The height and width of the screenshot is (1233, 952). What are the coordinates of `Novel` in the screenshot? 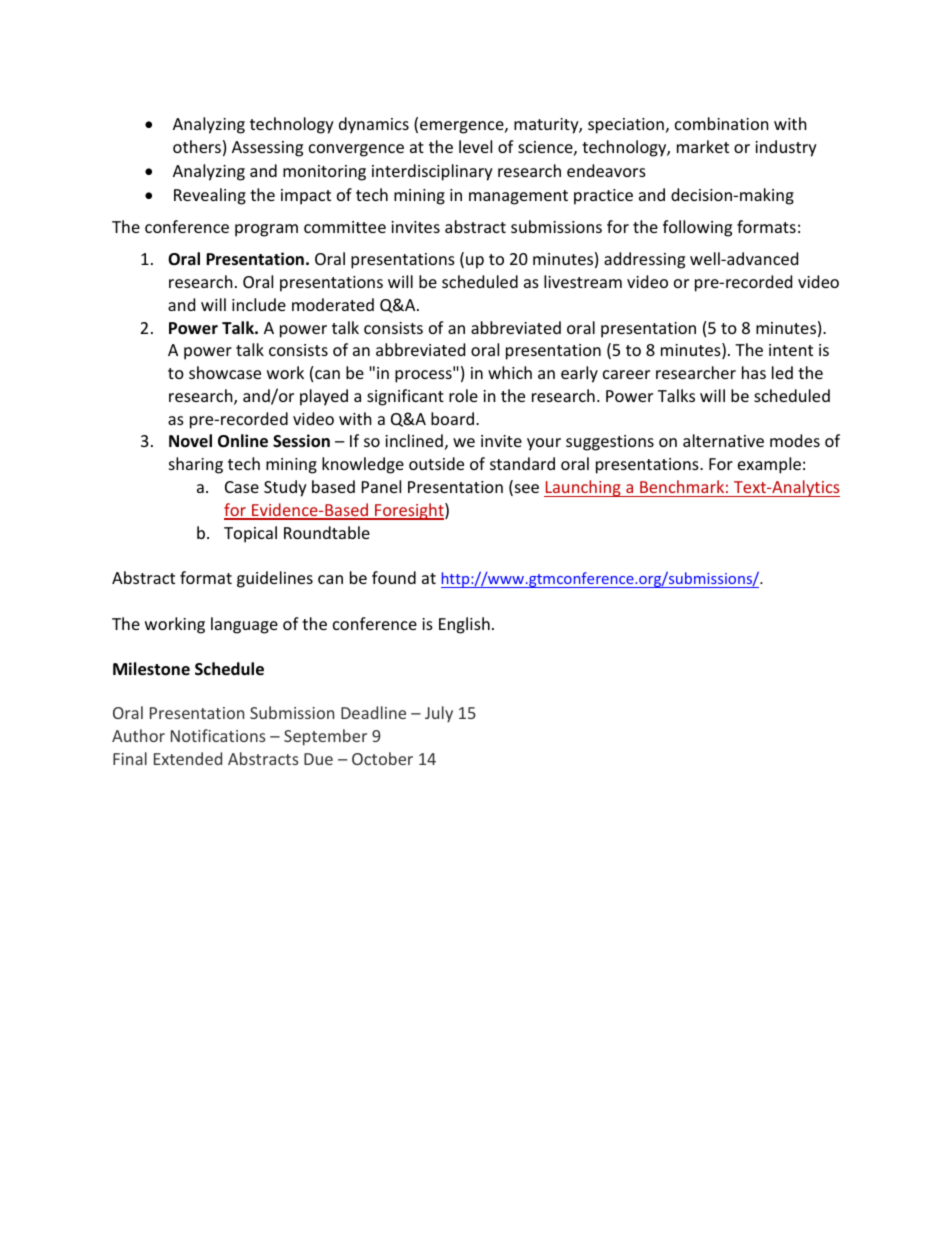 It's located at (190, 441).
